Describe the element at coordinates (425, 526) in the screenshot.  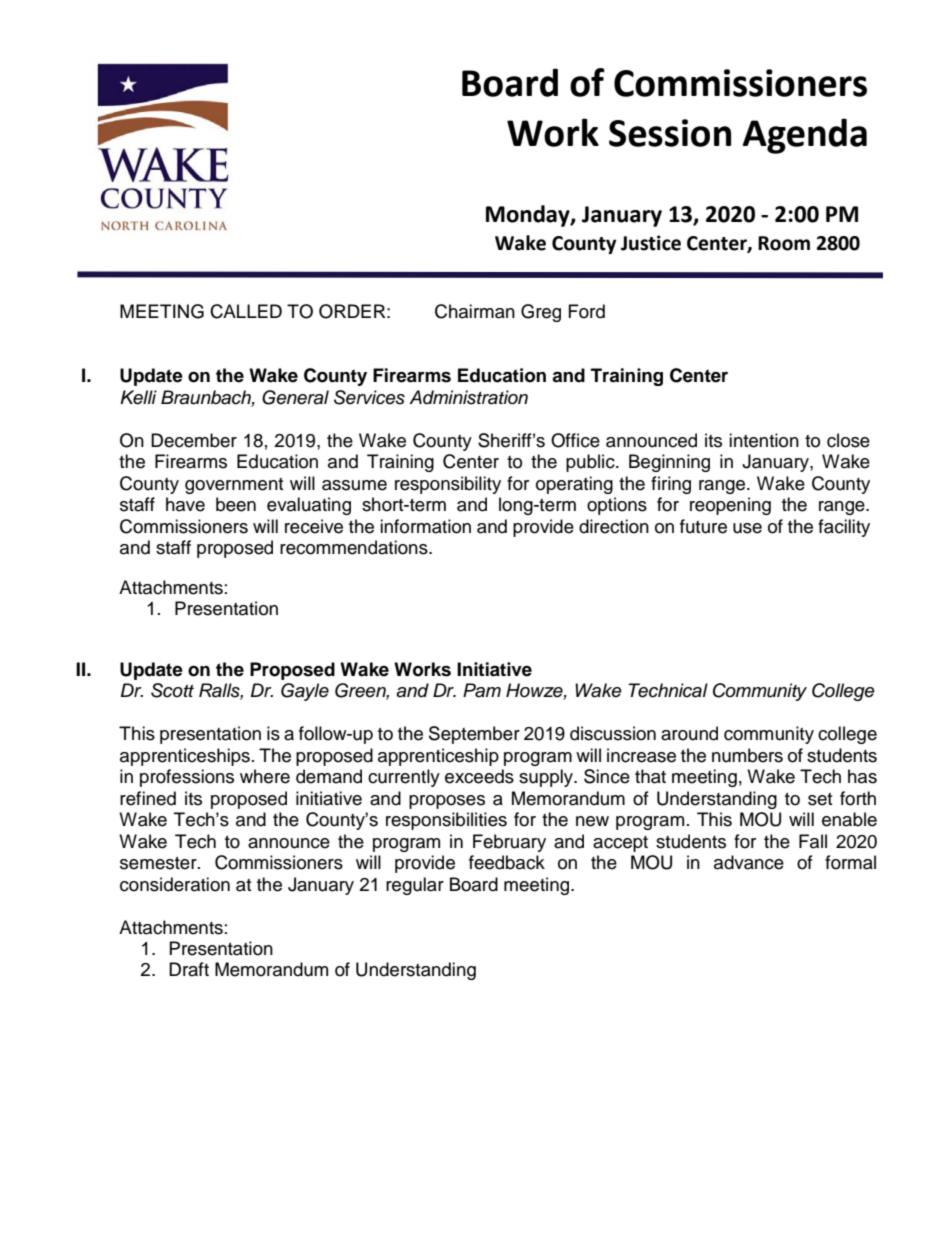
I see `information` at that location.
